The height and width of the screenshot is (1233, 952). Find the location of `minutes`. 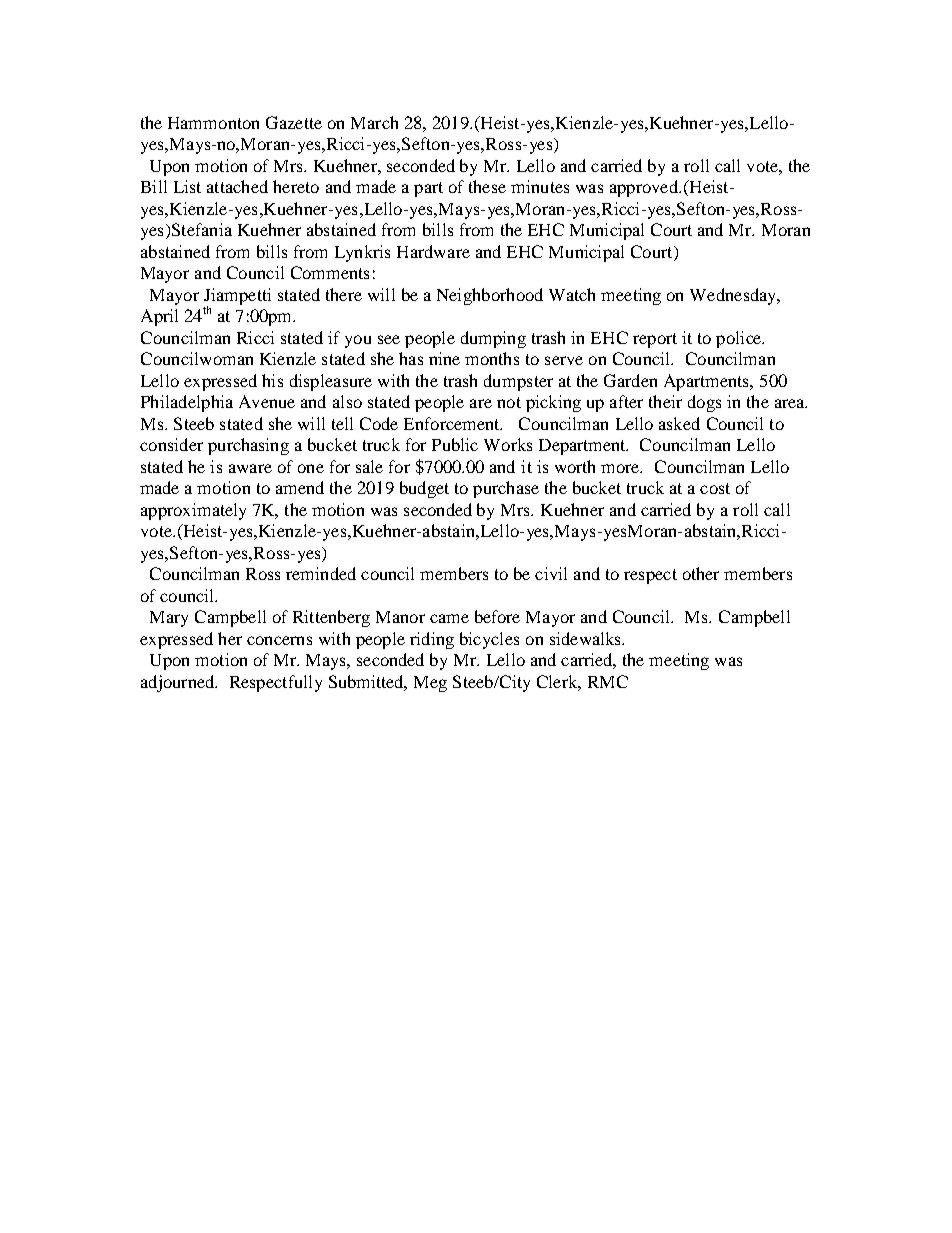

minutes is located at coordinates (540, 186).
